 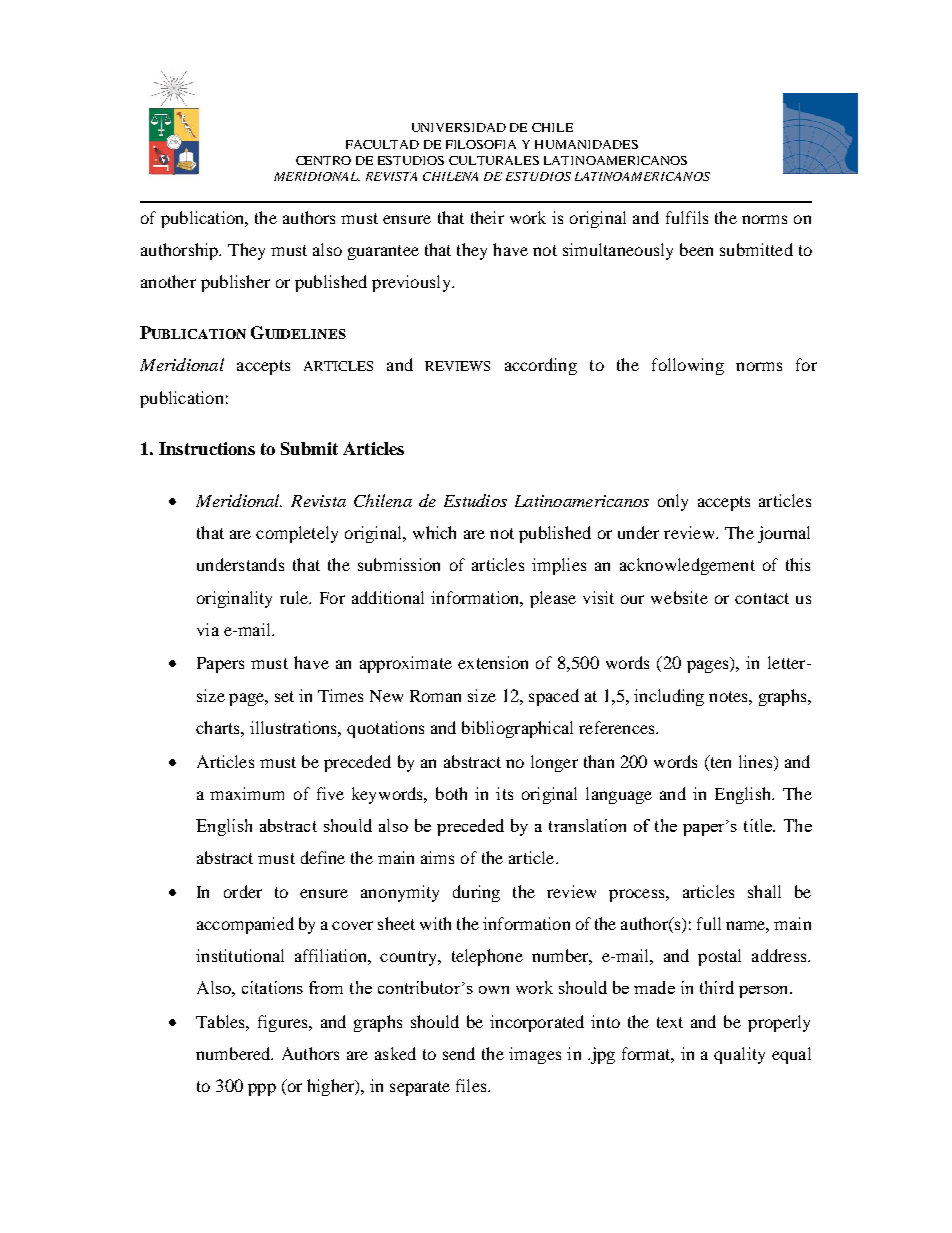 What do you see at coordinates (687, 217) in the image?
I see `fulfils` at bounding box center [687, 217].
